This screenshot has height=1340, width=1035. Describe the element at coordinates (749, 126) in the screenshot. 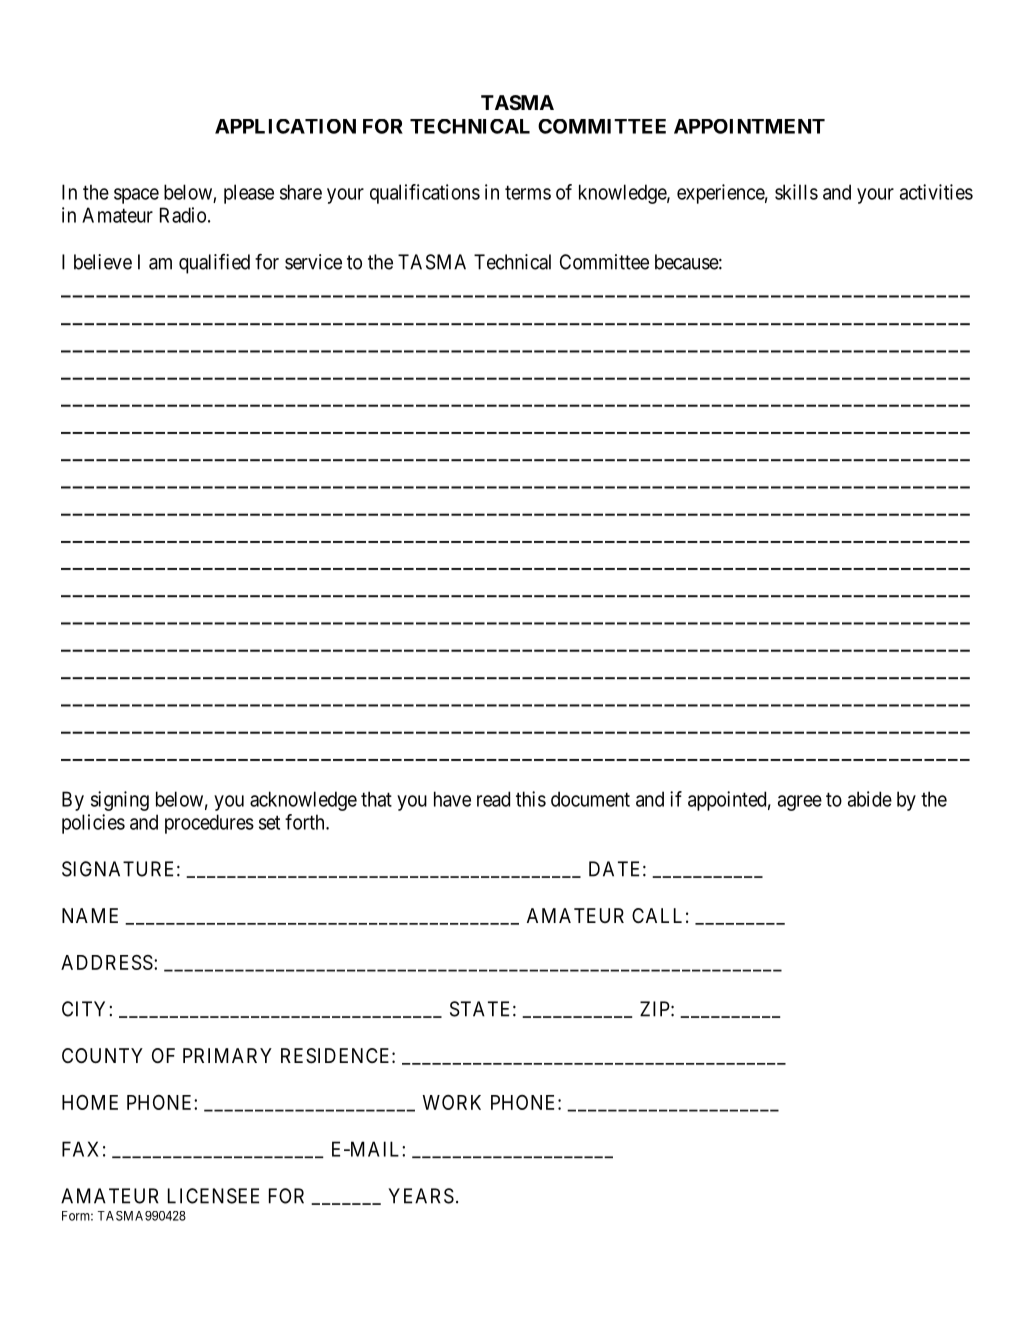

I see `APPOINTMENT` at that location.
